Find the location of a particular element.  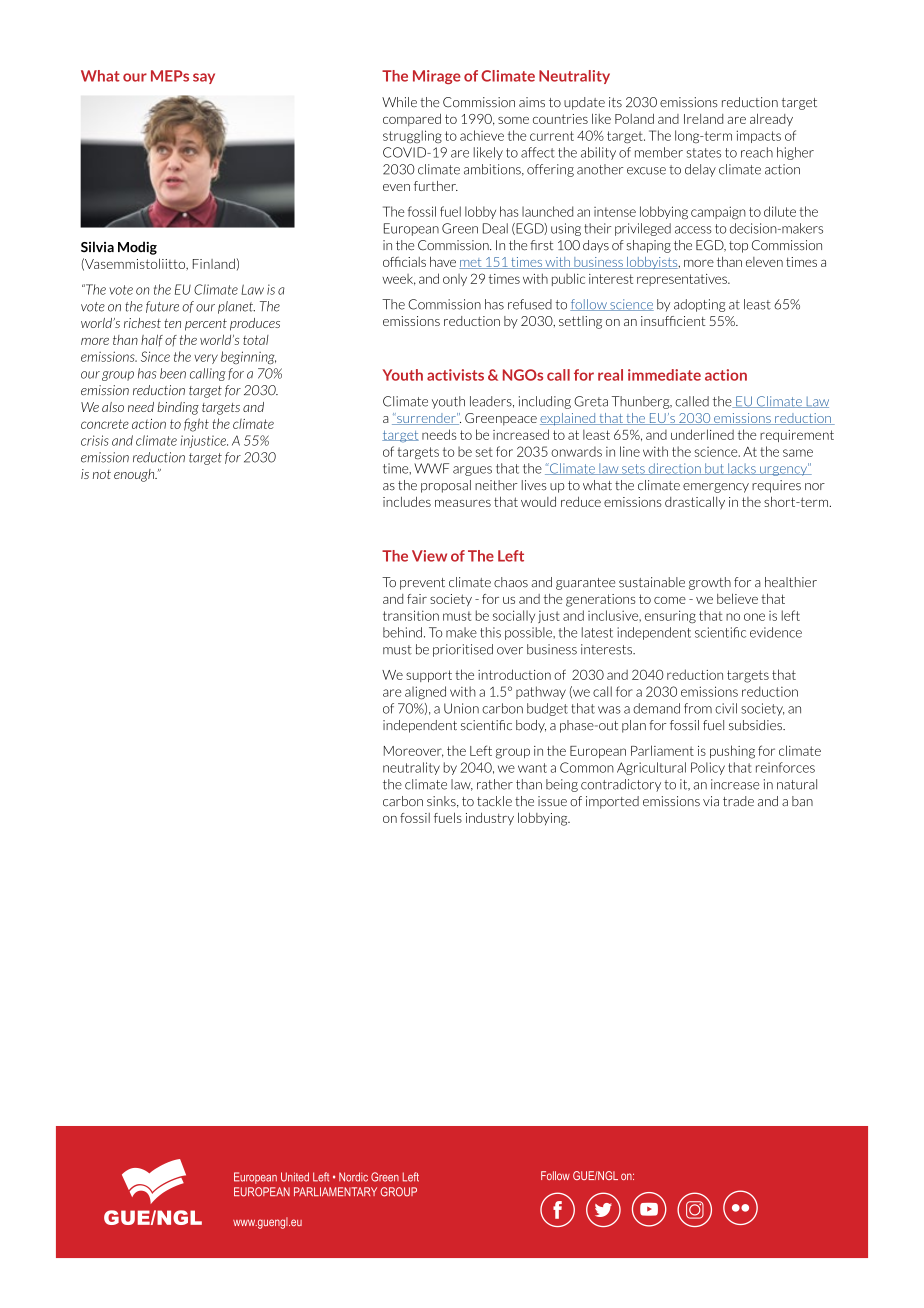

compared is located at coordinates (412, 119).
